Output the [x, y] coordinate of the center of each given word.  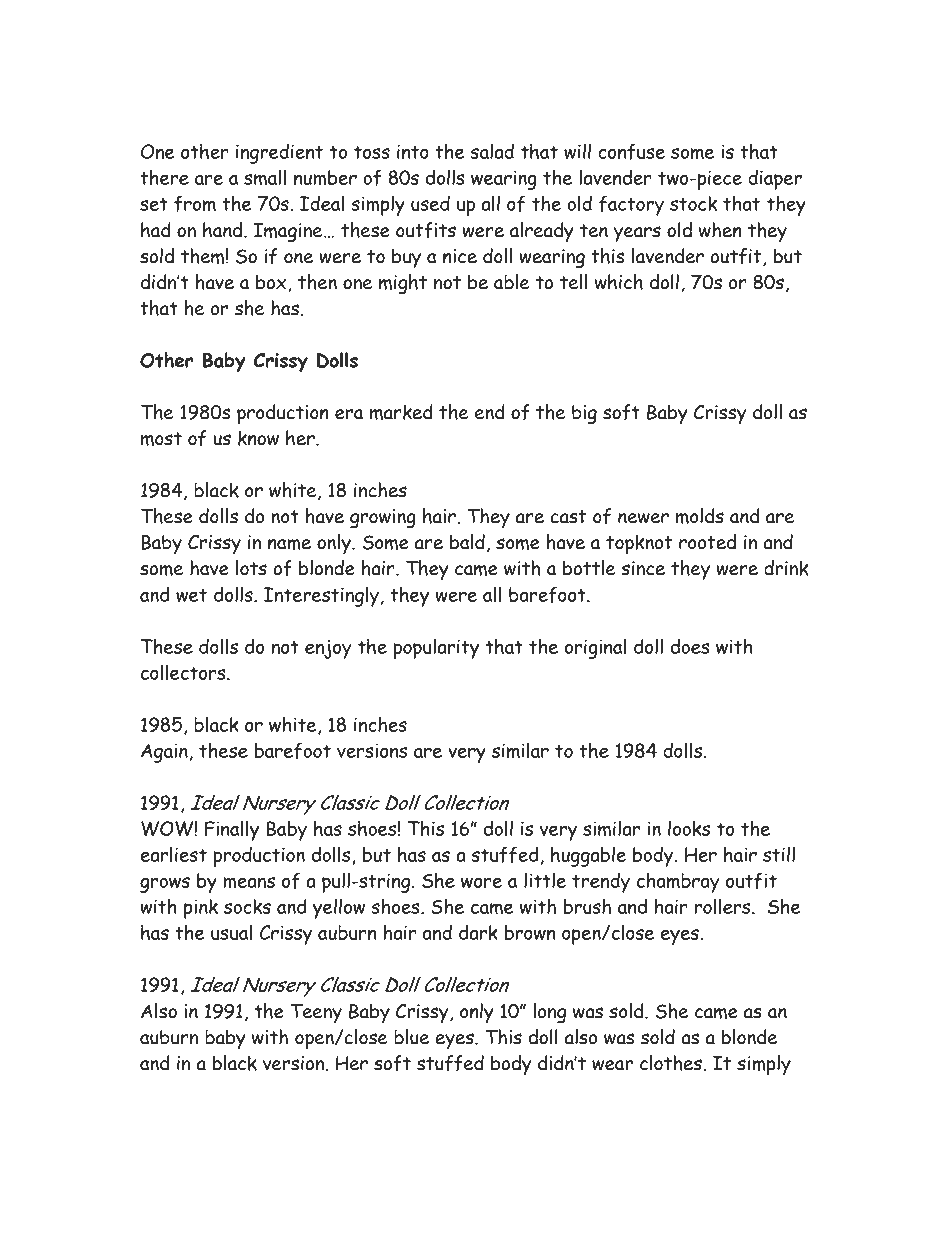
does [690, 646]
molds [700, 516]
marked [401, 412]
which [619, 282]
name [289, 544]
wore [481, 882]
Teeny [316, 1013]
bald [467, 542]
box [272, 283]
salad [492, 151]
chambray [678, 882]
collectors [184, 672]
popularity [436, 648]
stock [693, 203]
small [265, 177]
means [249, 883]
